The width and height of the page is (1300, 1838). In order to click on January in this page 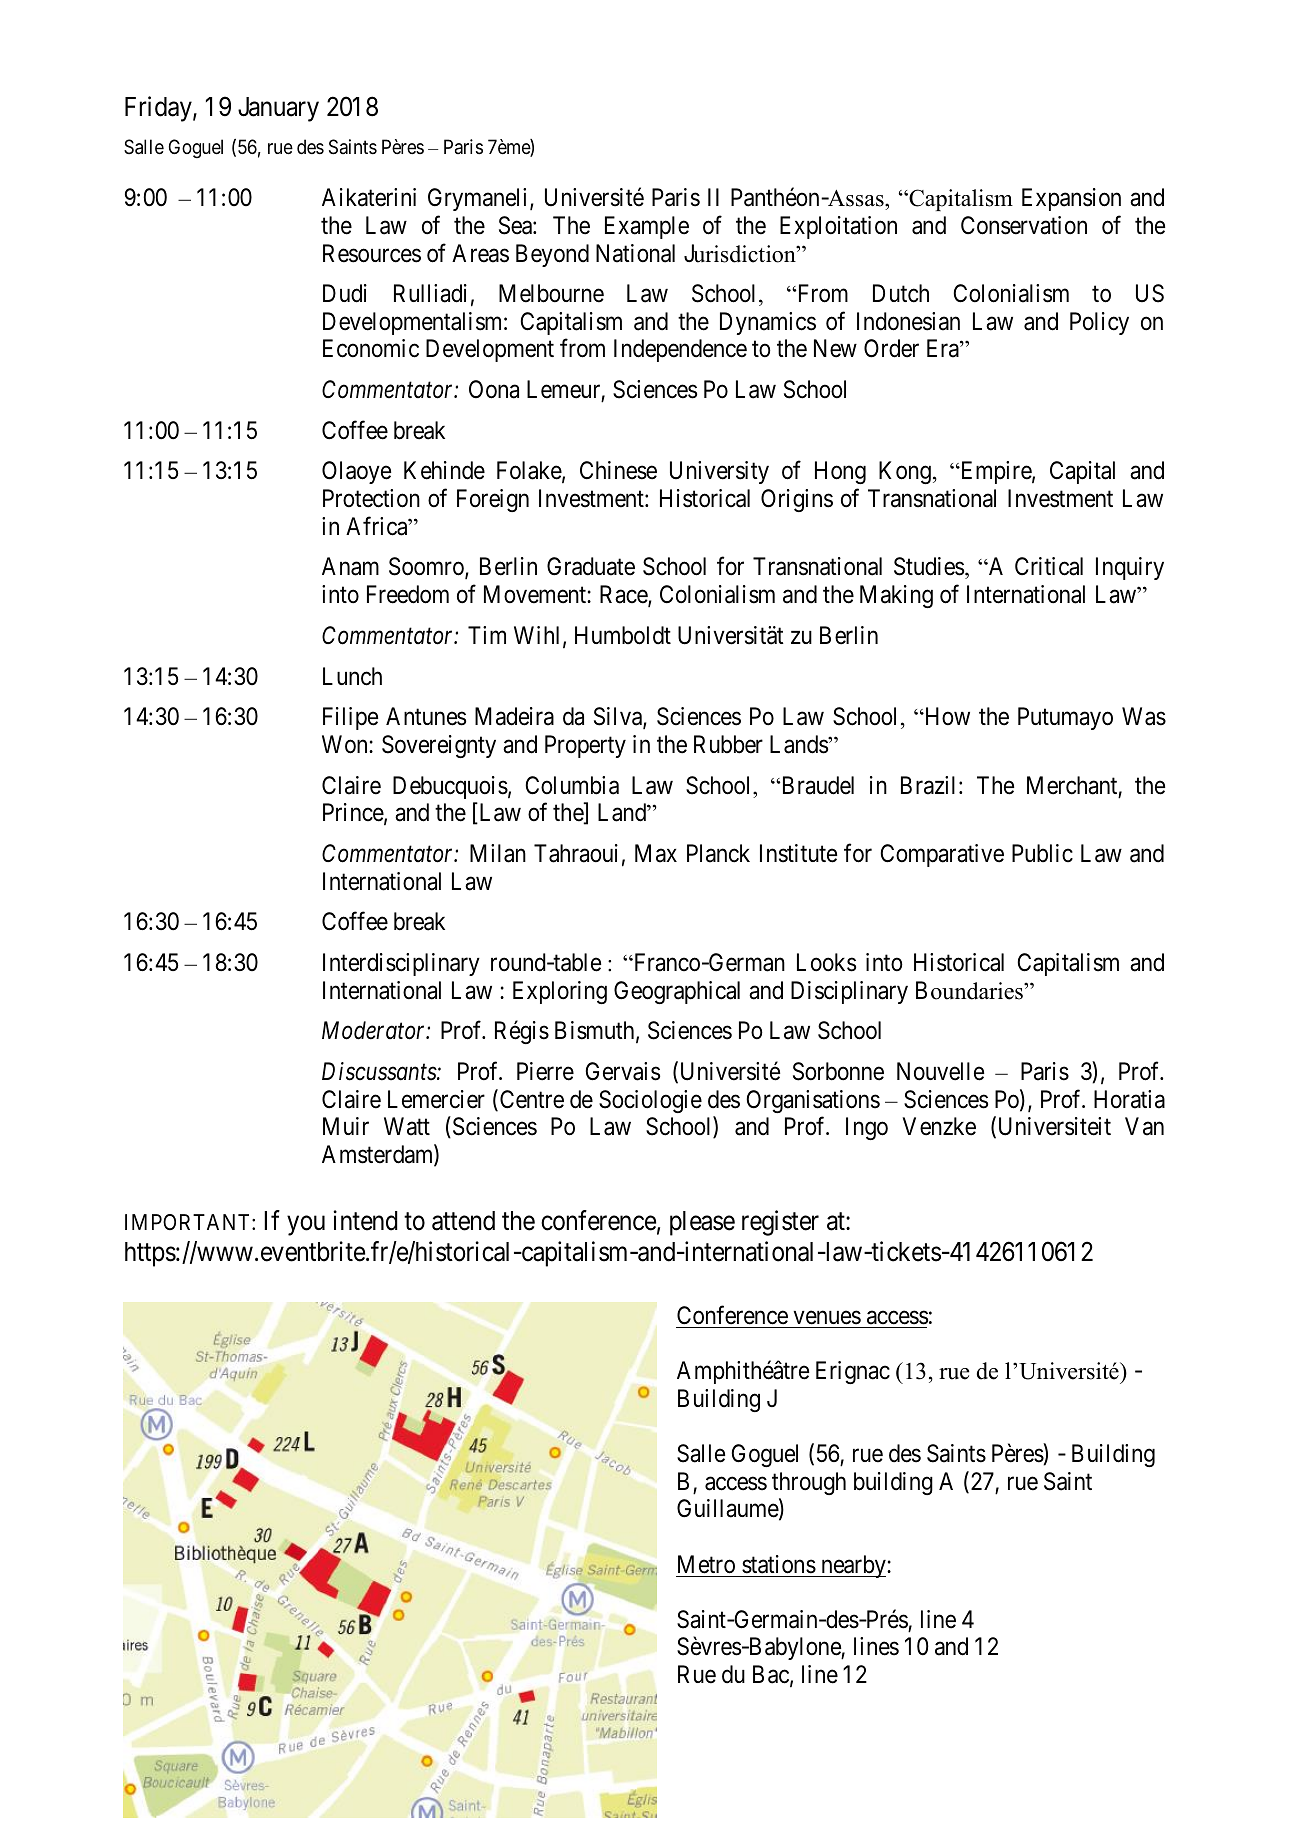, I will do `click(278, 109)`.
